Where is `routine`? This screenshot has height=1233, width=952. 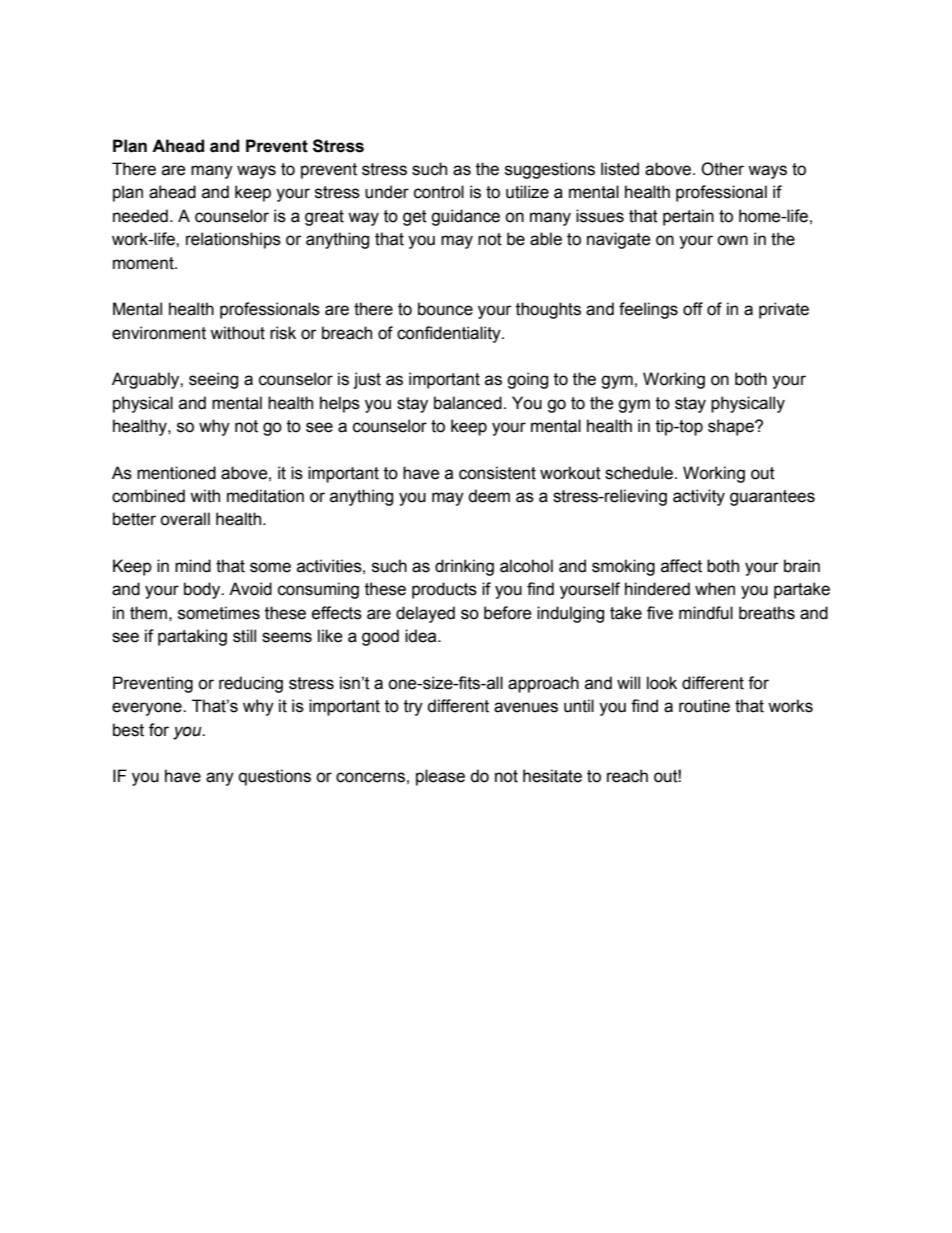 routine is located at coordinates (704, 706).
